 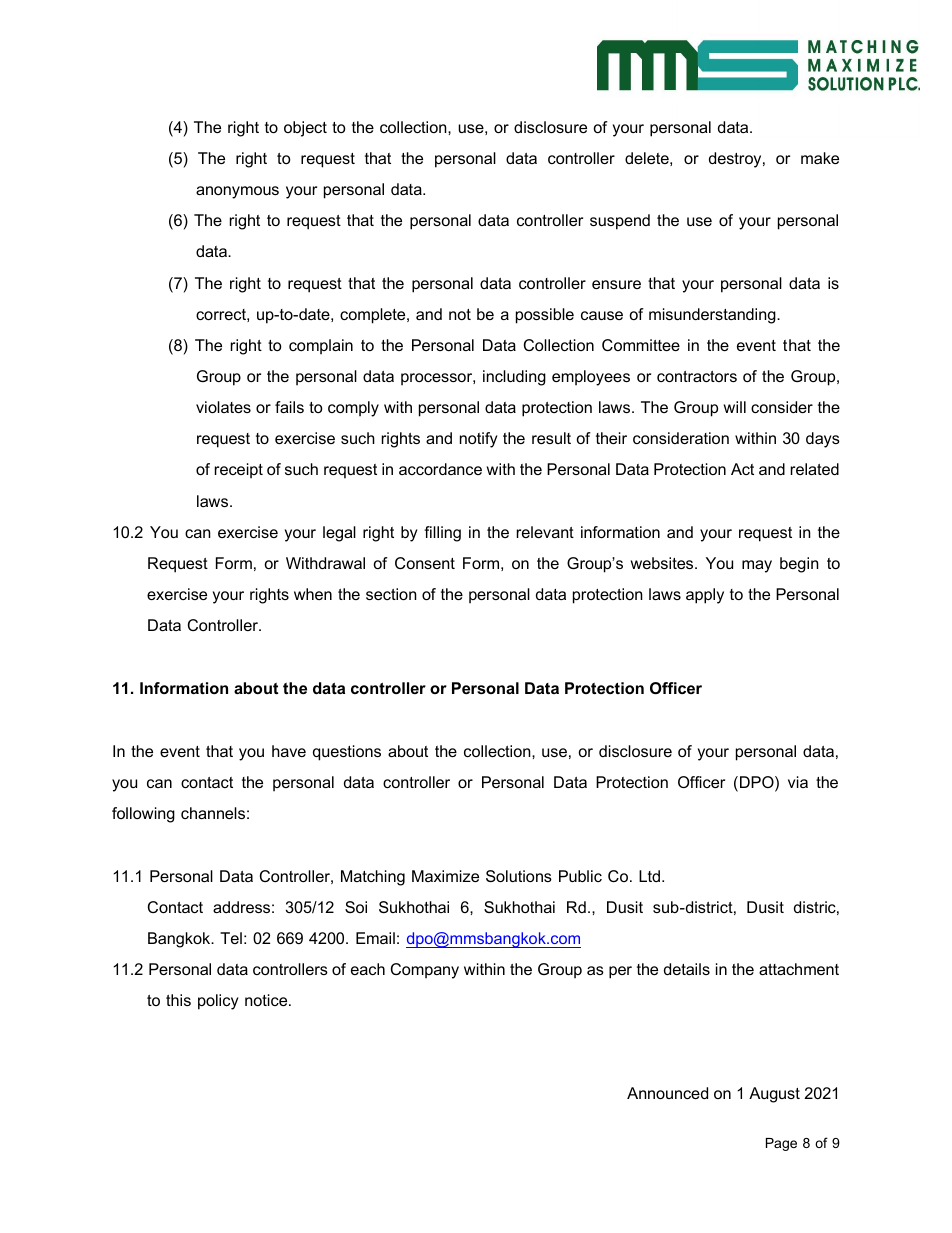 What do you see at coordinates (620, 222) in the screenshot?
I see `suspend` at bounding box center [620, 222].
